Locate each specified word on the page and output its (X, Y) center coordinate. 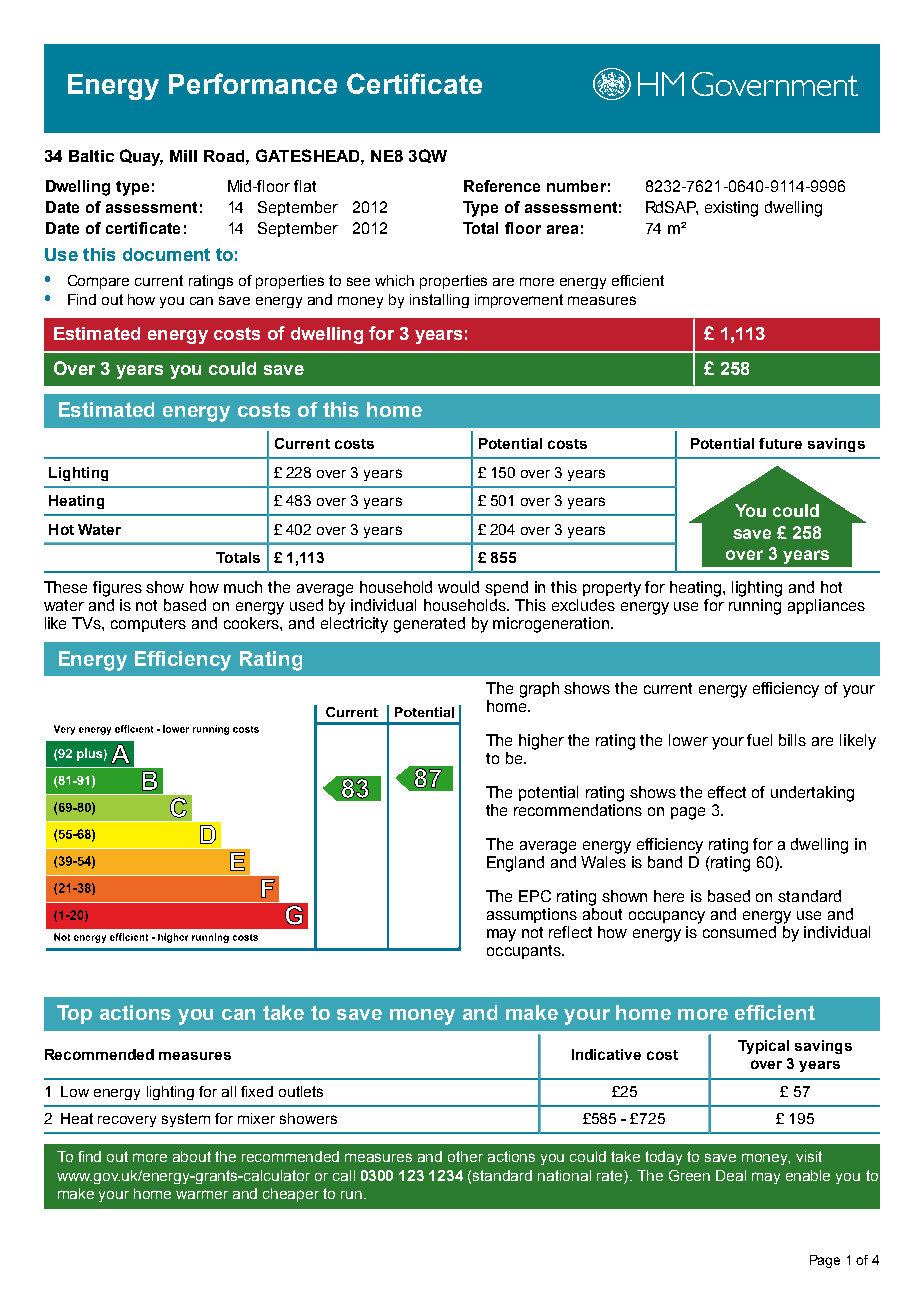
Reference (502, 186)
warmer (202, 1194)
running (755, 607)
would (458, 587)
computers (148, 625)
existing (731, 209)
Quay (141, 157)
